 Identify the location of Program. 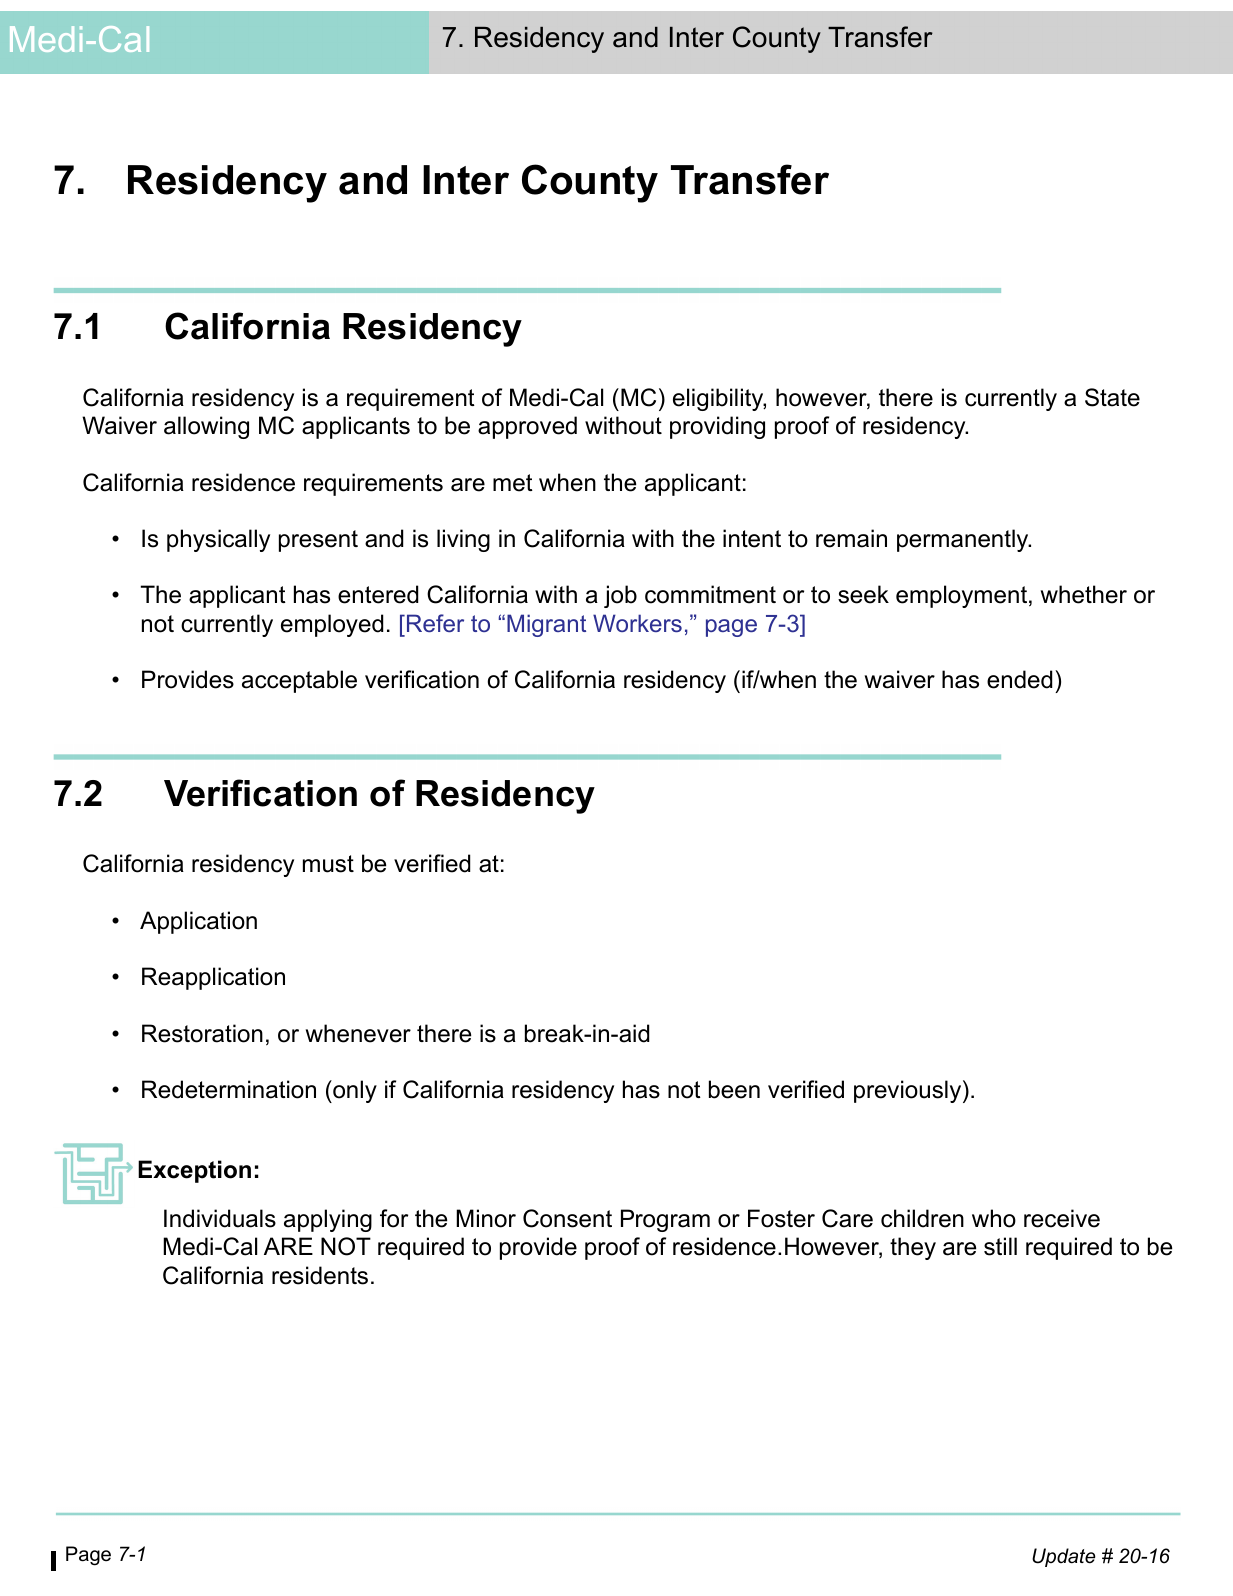
(665, 1220).
